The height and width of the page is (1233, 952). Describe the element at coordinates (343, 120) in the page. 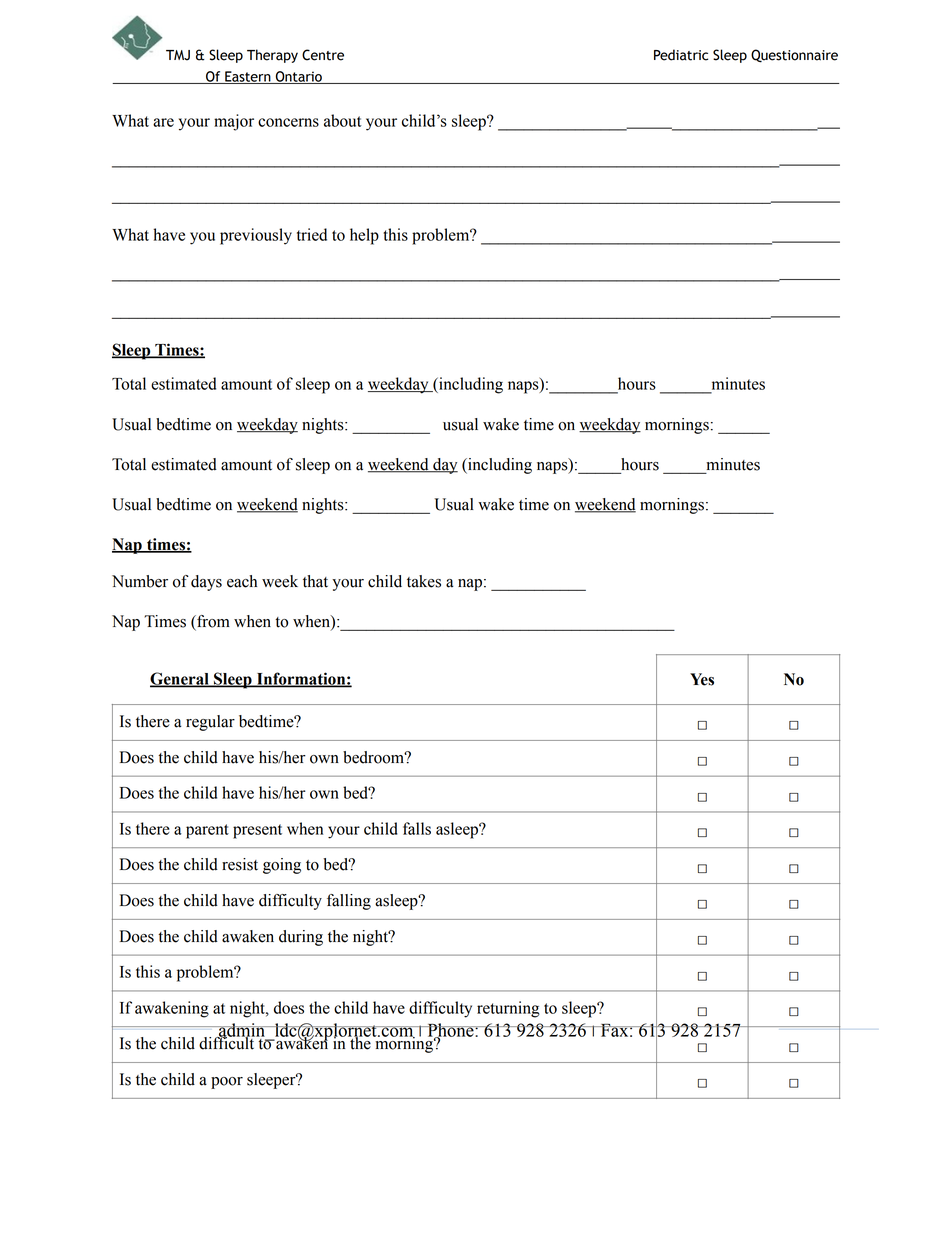

I see `about` at that location.
